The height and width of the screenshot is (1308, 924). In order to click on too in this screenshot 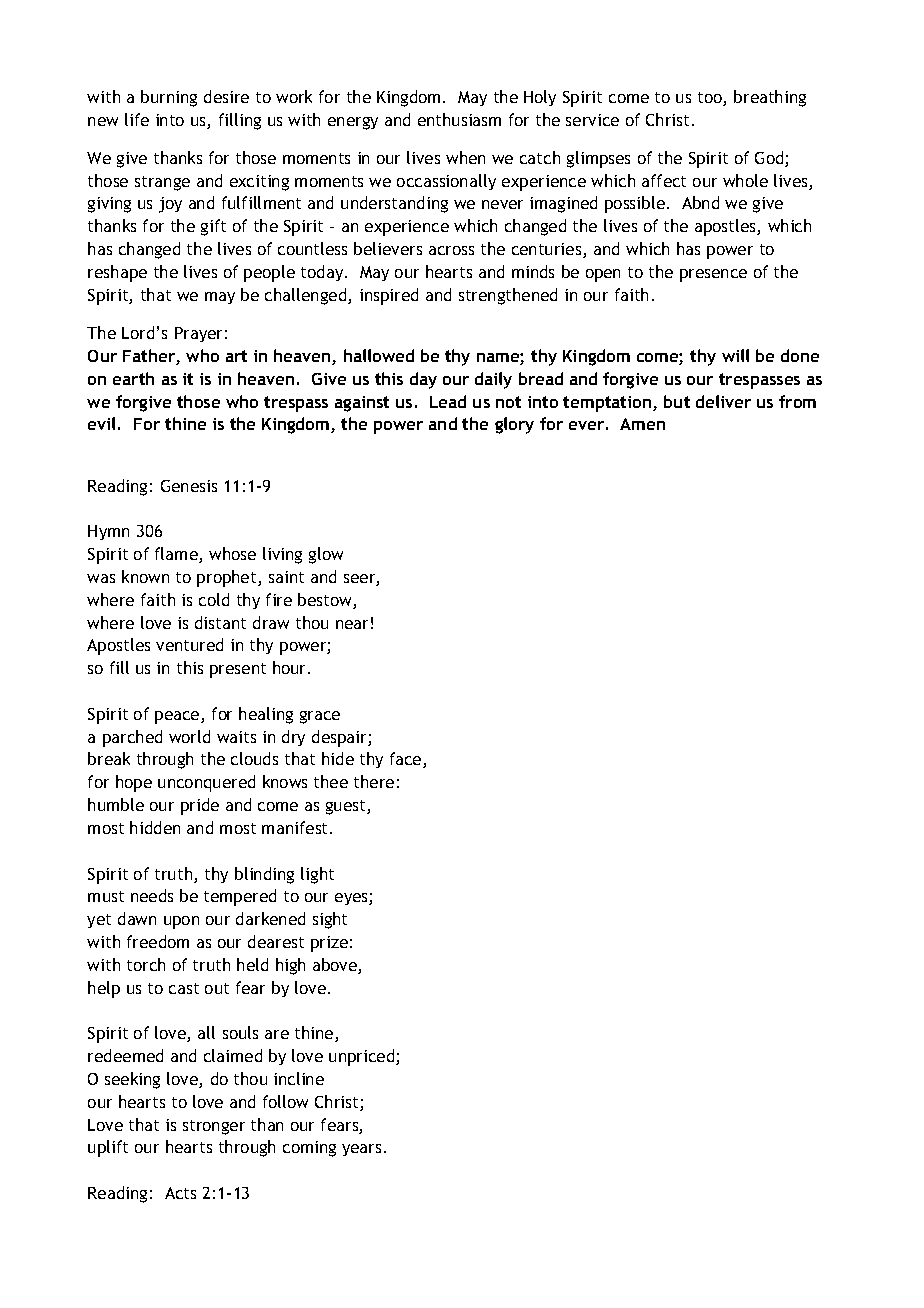, I will do `click(711, 99)`.
